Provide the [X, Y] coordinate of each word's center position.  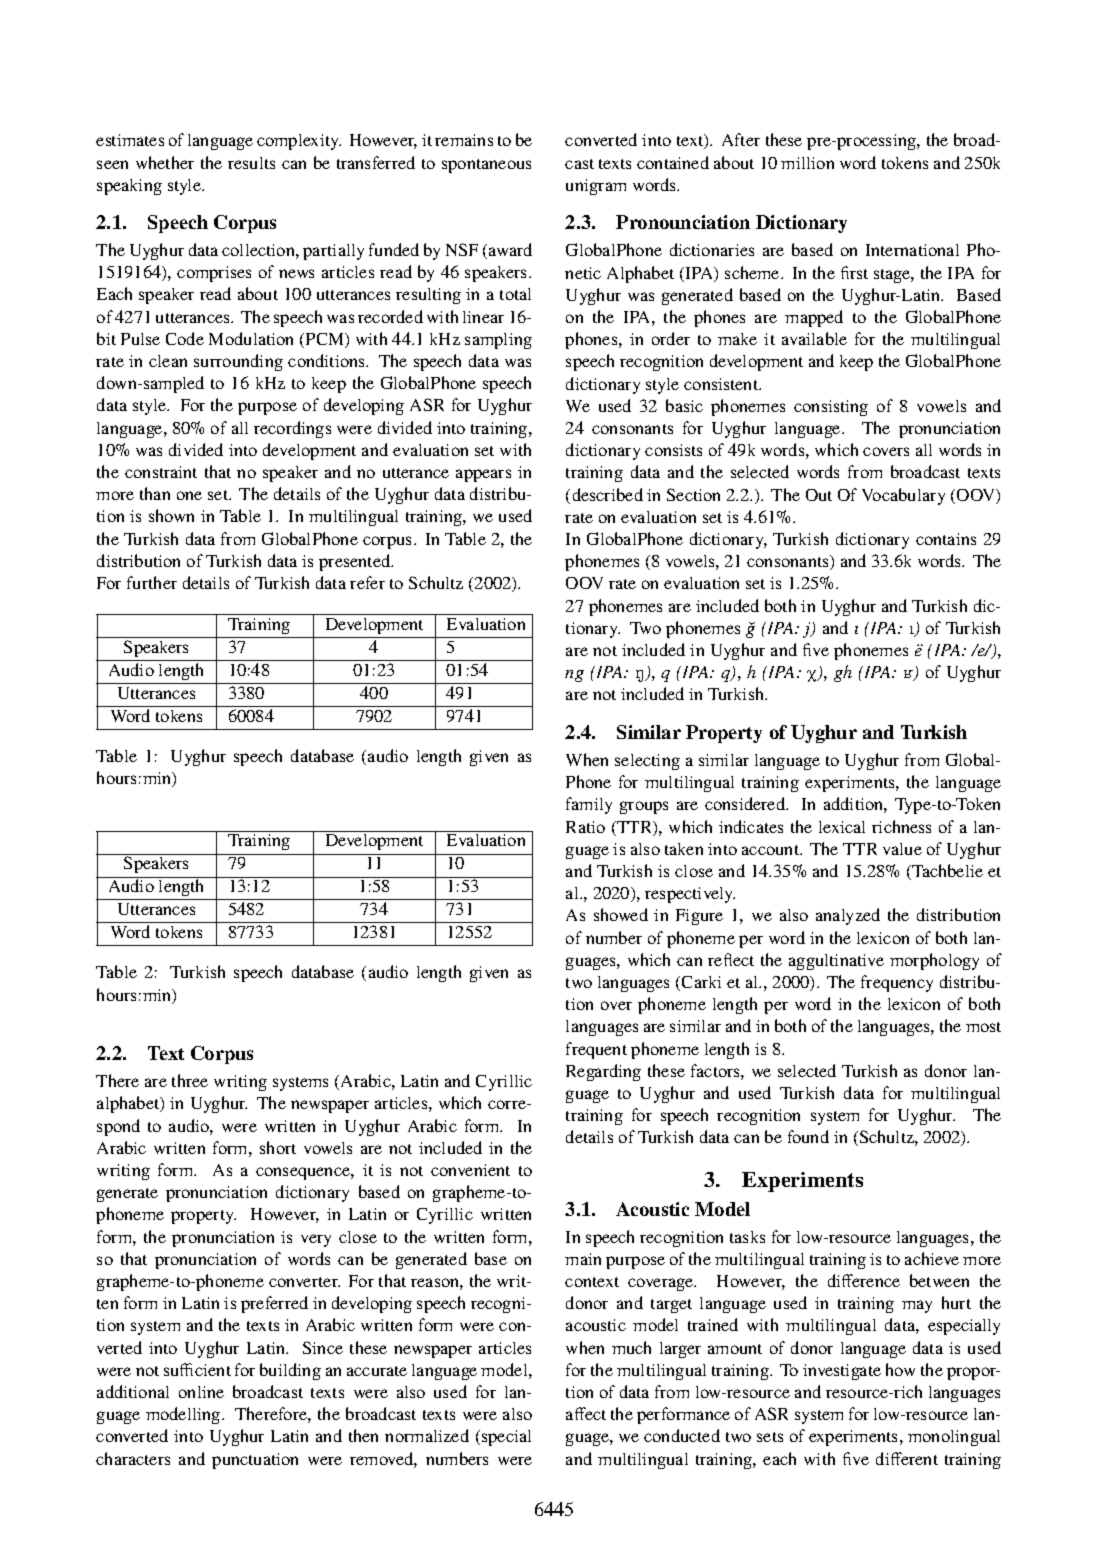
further [152, 582]
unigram [596, 187]
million [807, 163]
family [589, 805]
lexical [842, 827]
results [251, 163]
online [201, 1392]
